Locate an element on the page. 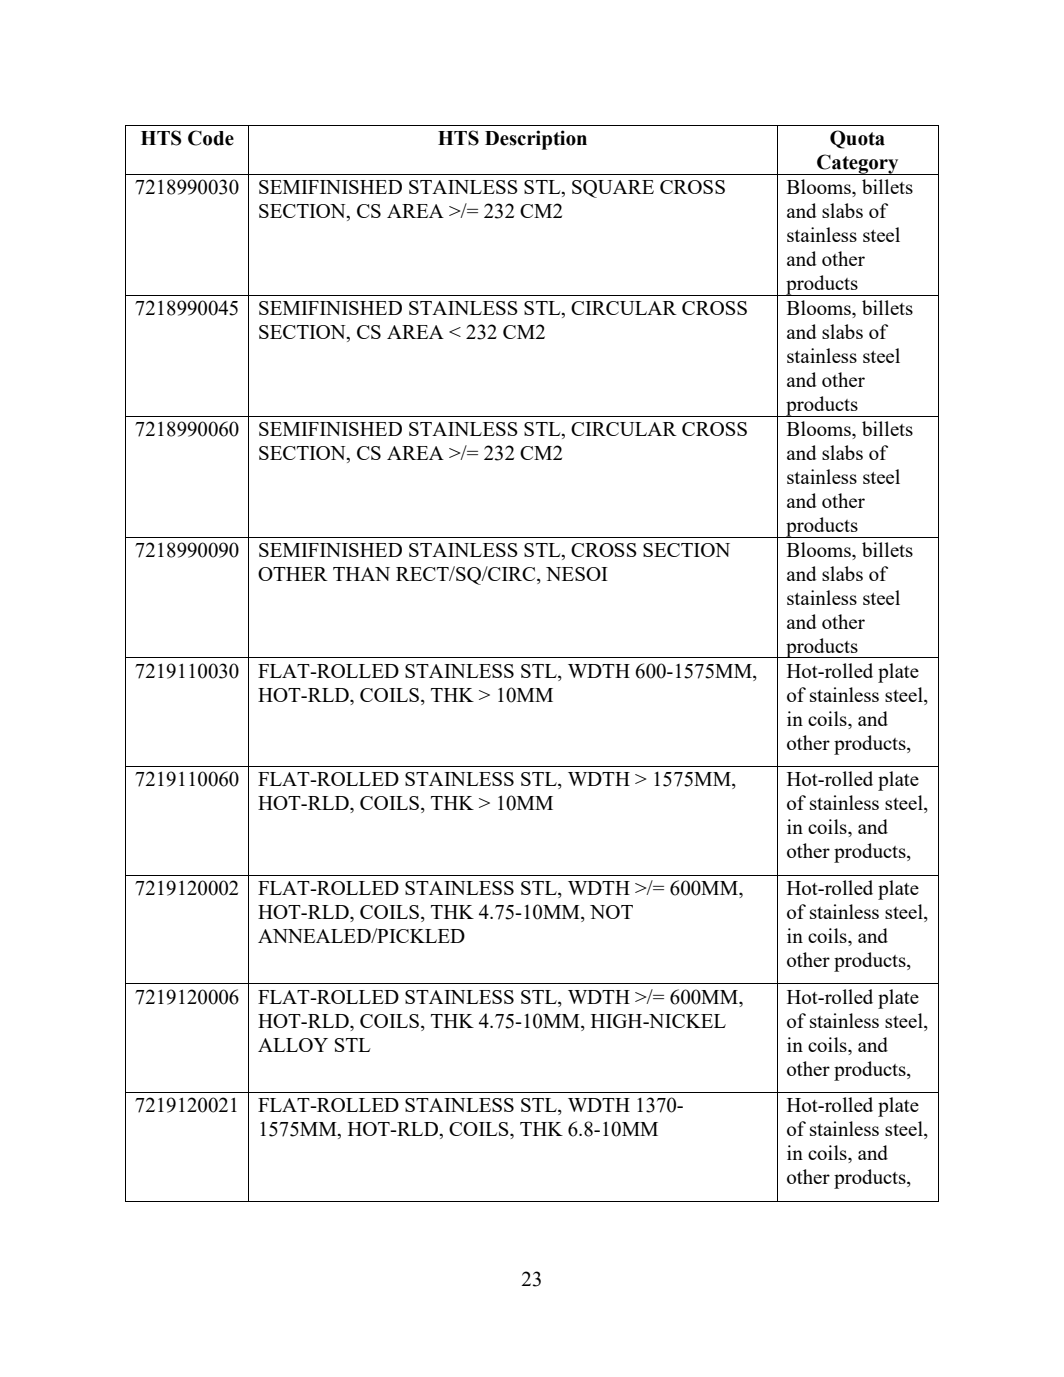 The height and width of the image is (1377, 1064). ALLOY is located at coordinates (293, 1045).
